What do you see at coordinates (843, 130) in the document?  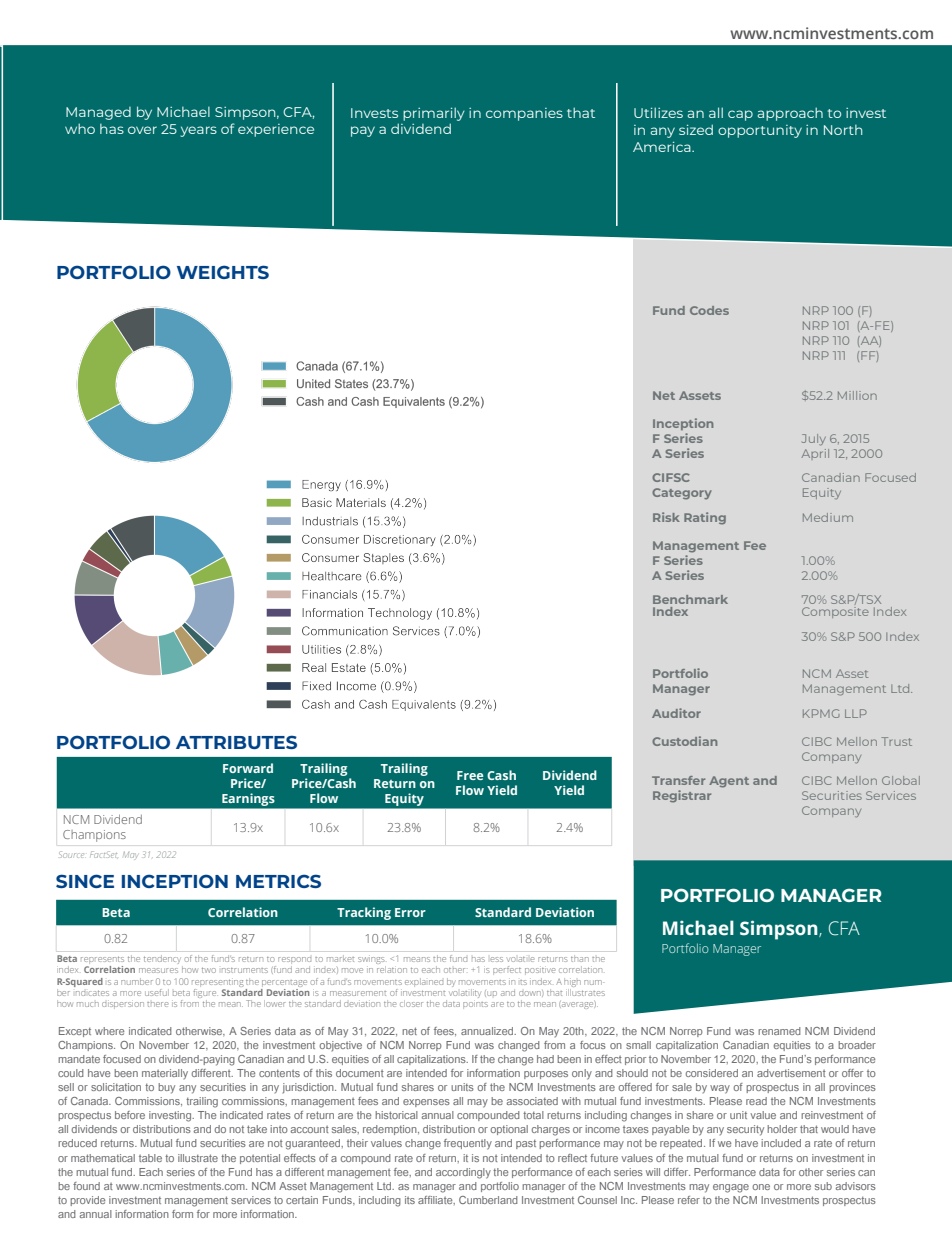 I see `North` at bounding box center [843, 130].
